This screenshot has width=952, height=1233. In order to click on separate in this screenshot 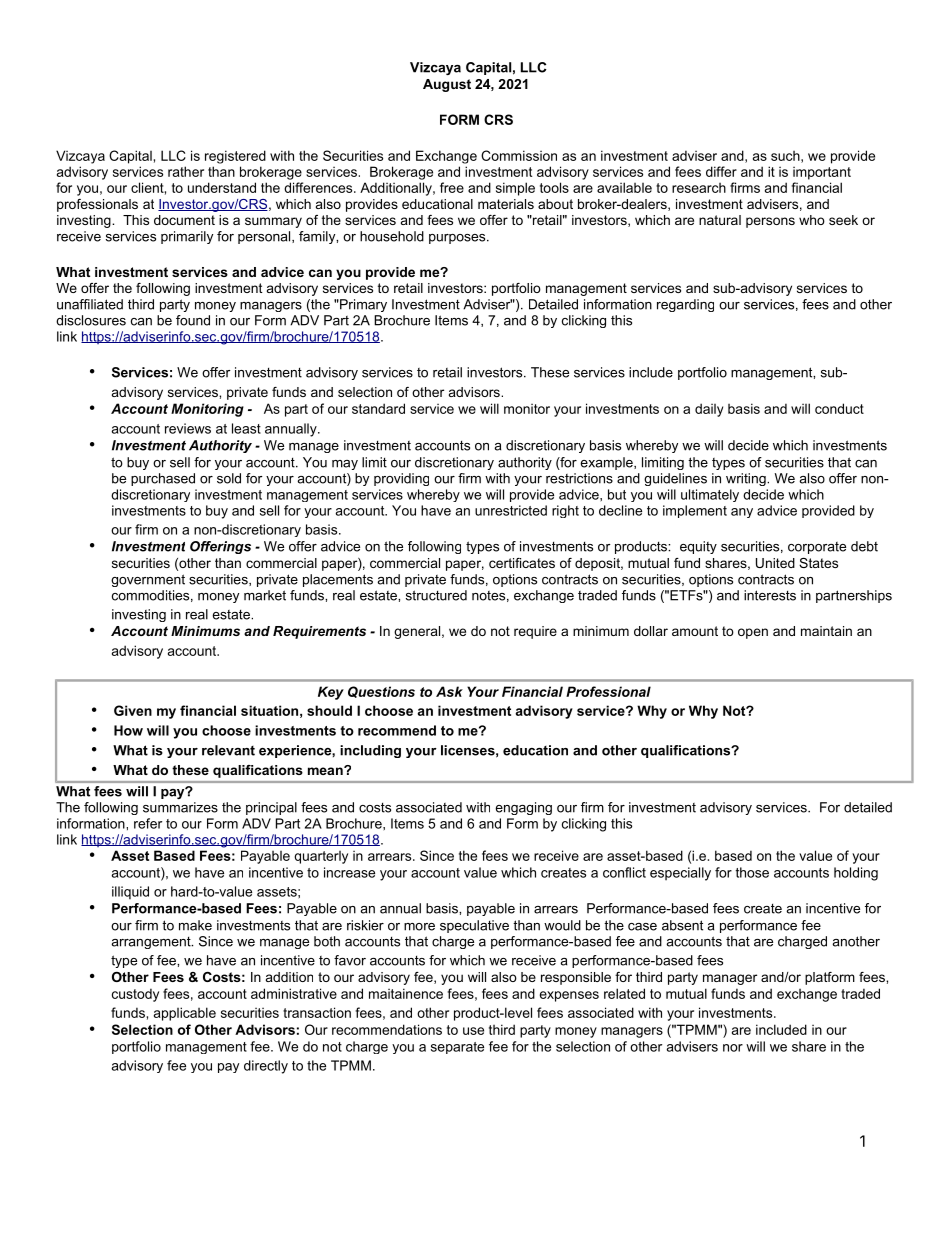, I will do `click(457, 1048)`.
